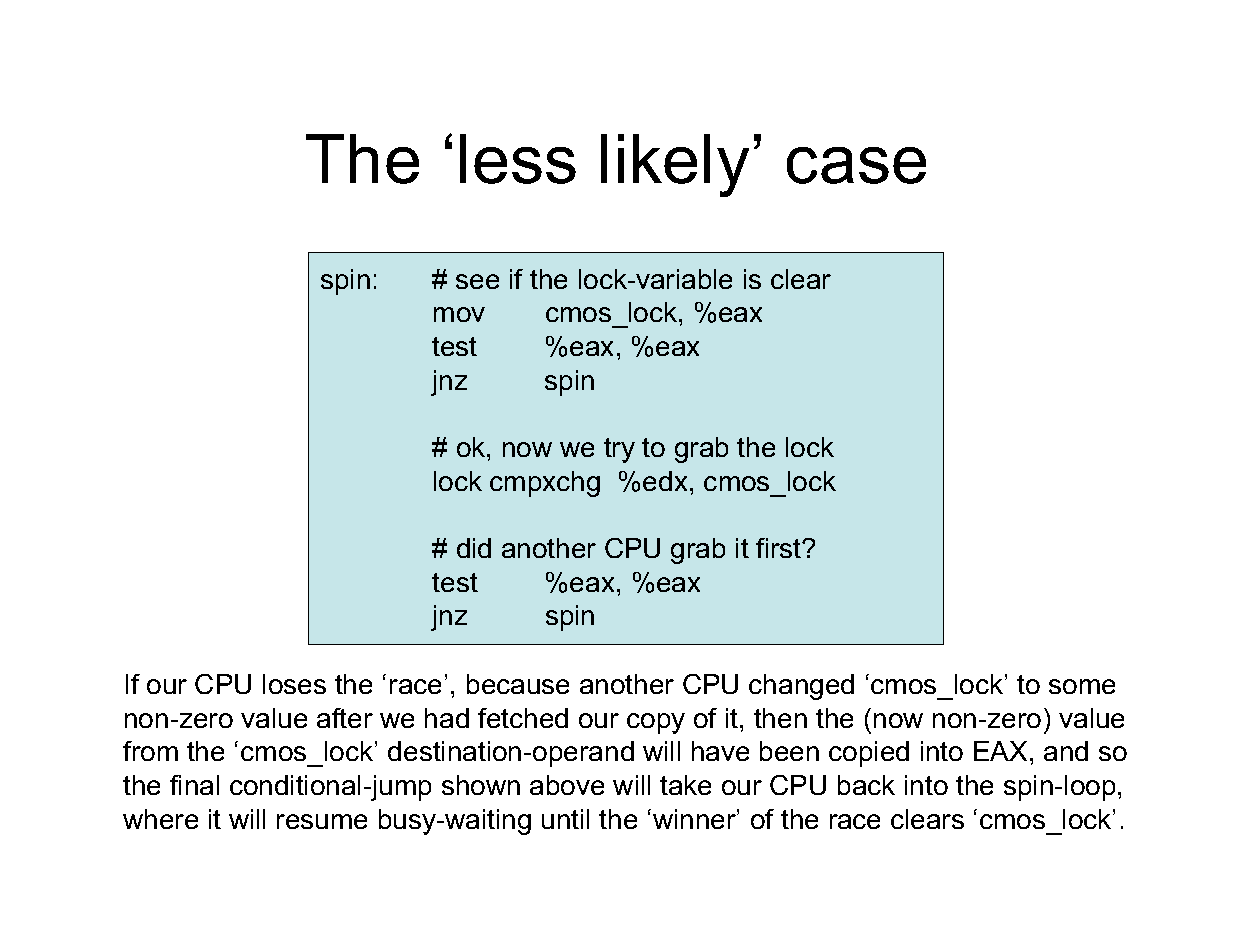 Image resolution: width=1233 pixels, height=952 pixels. I want to click on resume, so click(322, 821).
